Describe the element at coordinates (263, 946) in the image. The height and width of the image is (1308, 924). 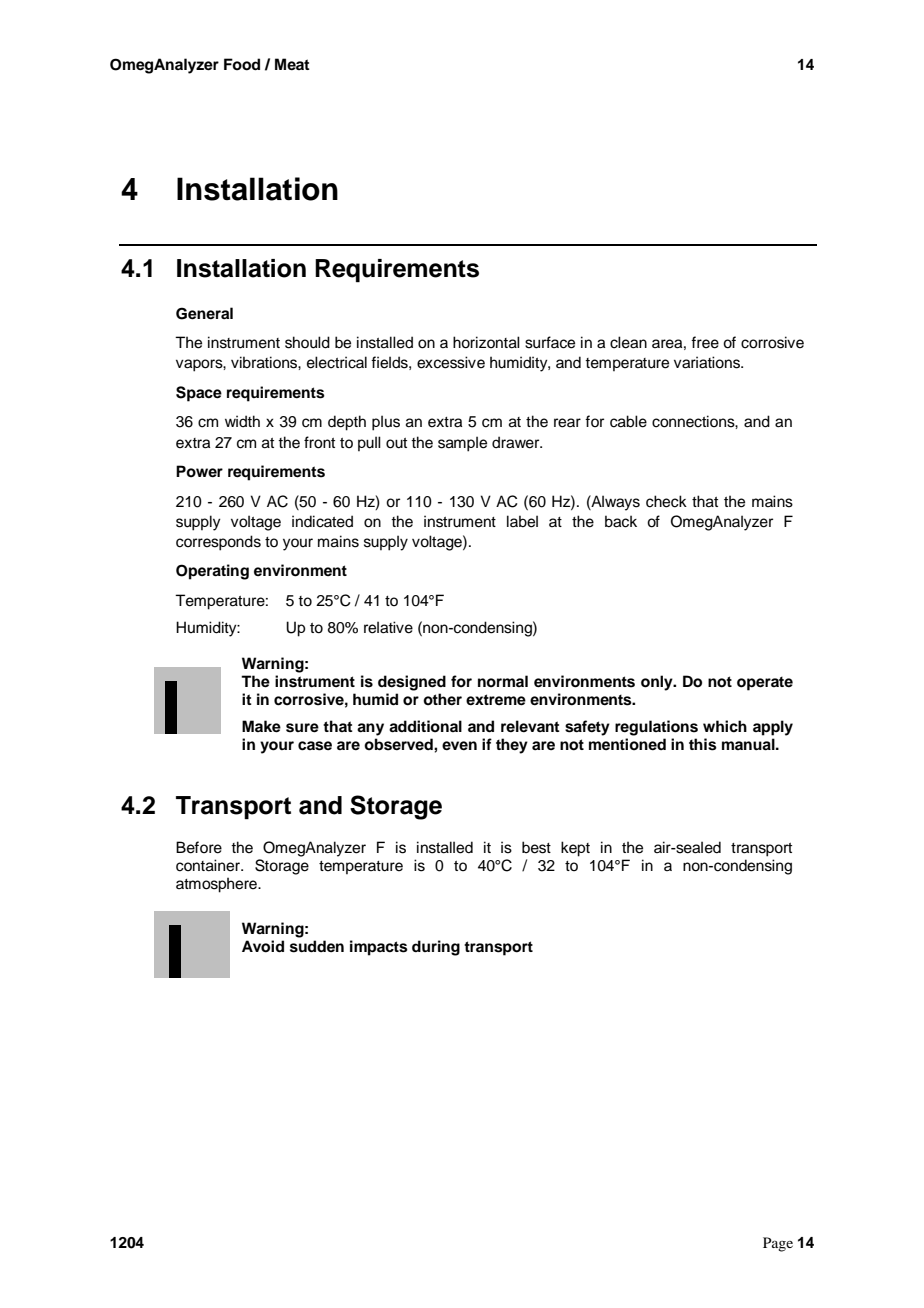
I see `Avoid` at that location.
